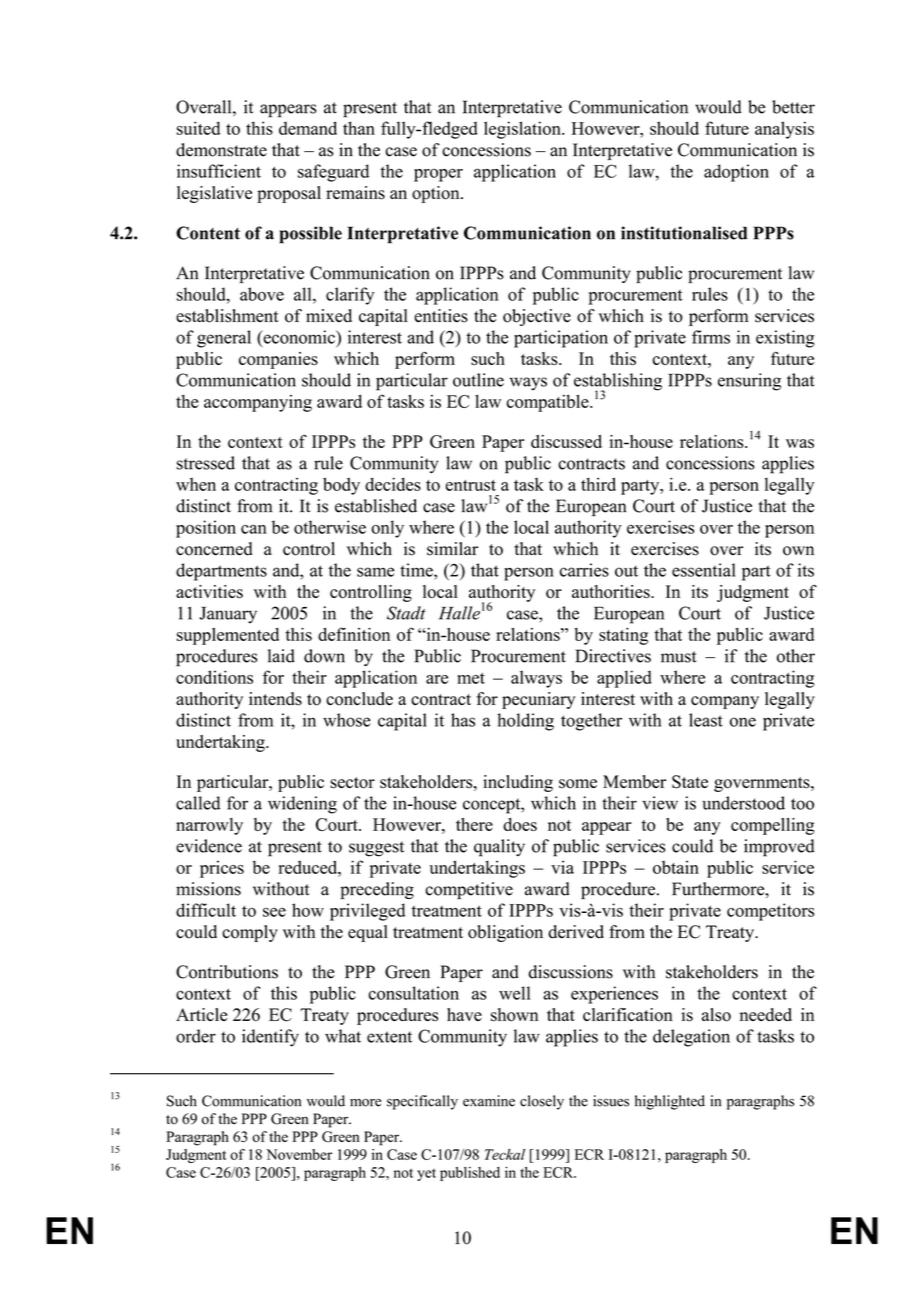  Describe the element at coordinates (308, 128) in the page. I see `demand` at that location.
